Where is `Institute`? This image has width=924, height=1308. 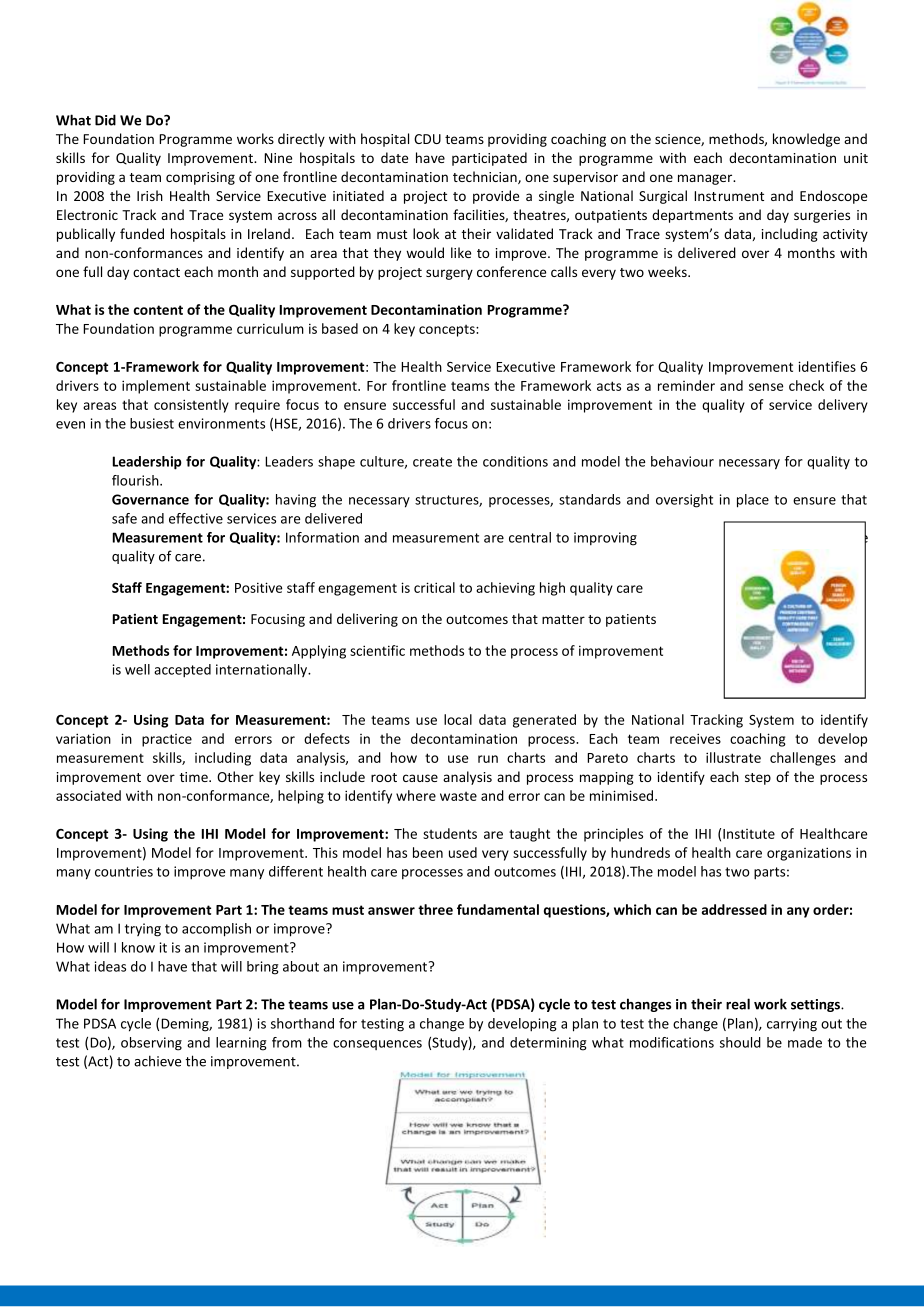
Institute is located at coordinates (749, 834).
